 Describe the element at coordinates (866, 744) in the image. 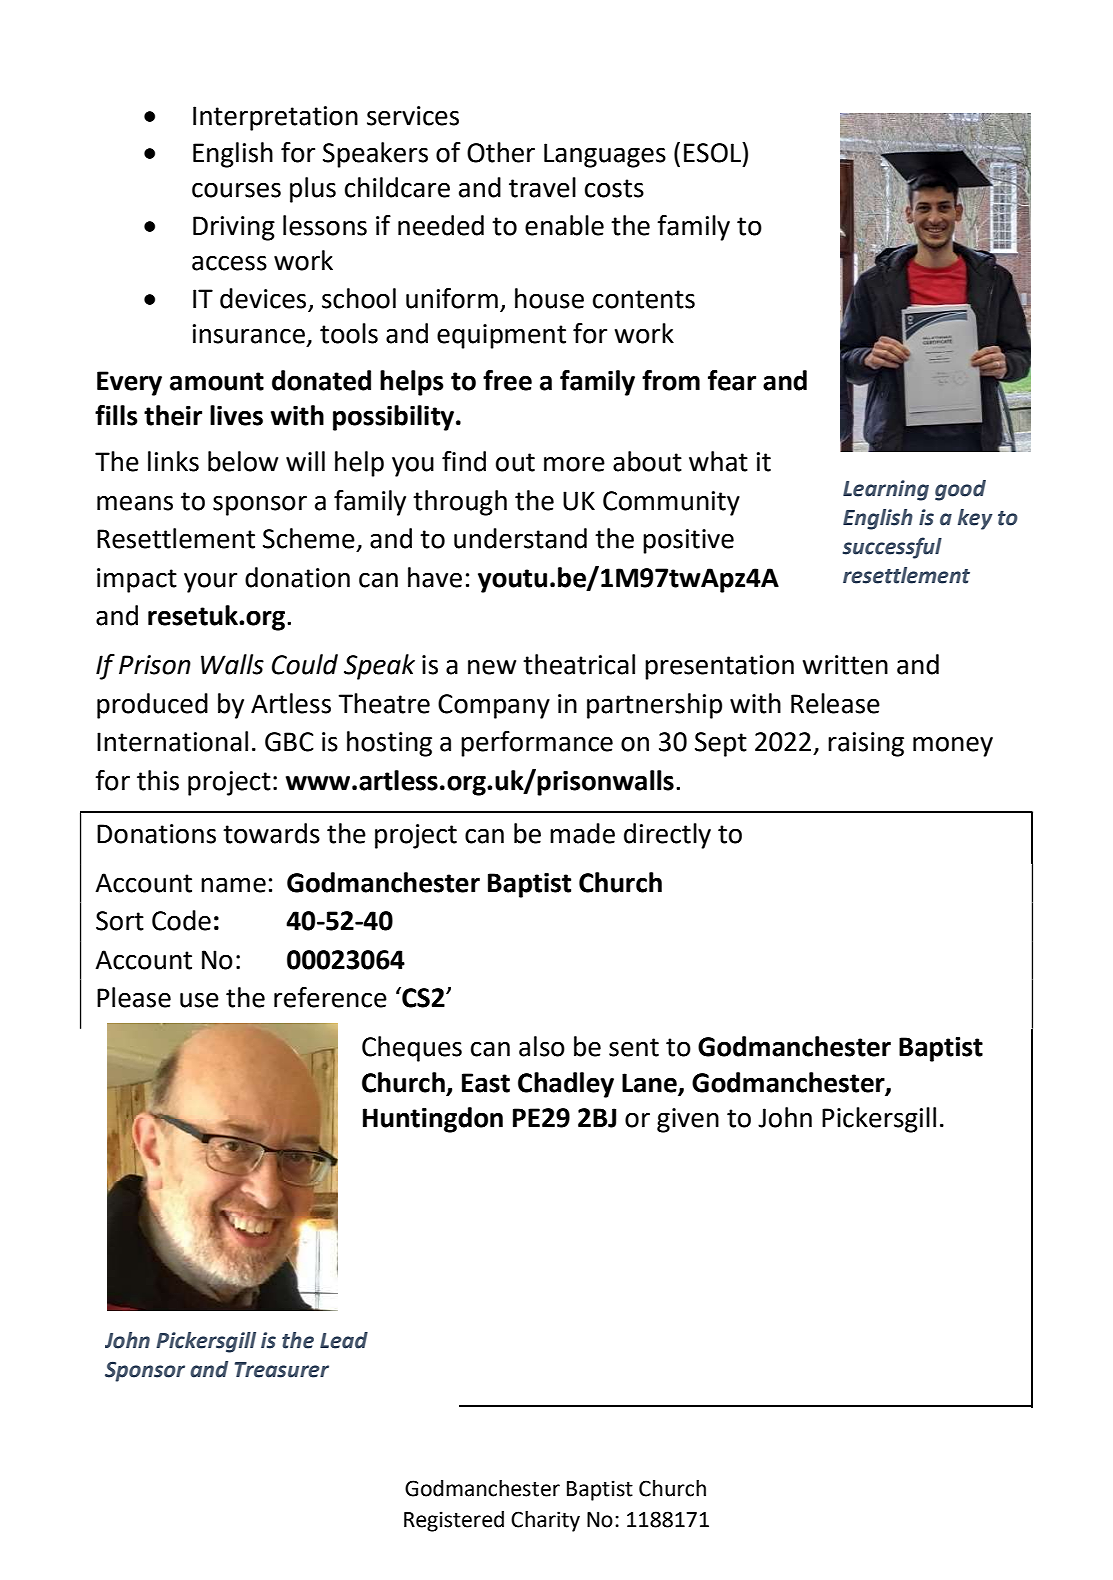

I see `raising` at that location.
